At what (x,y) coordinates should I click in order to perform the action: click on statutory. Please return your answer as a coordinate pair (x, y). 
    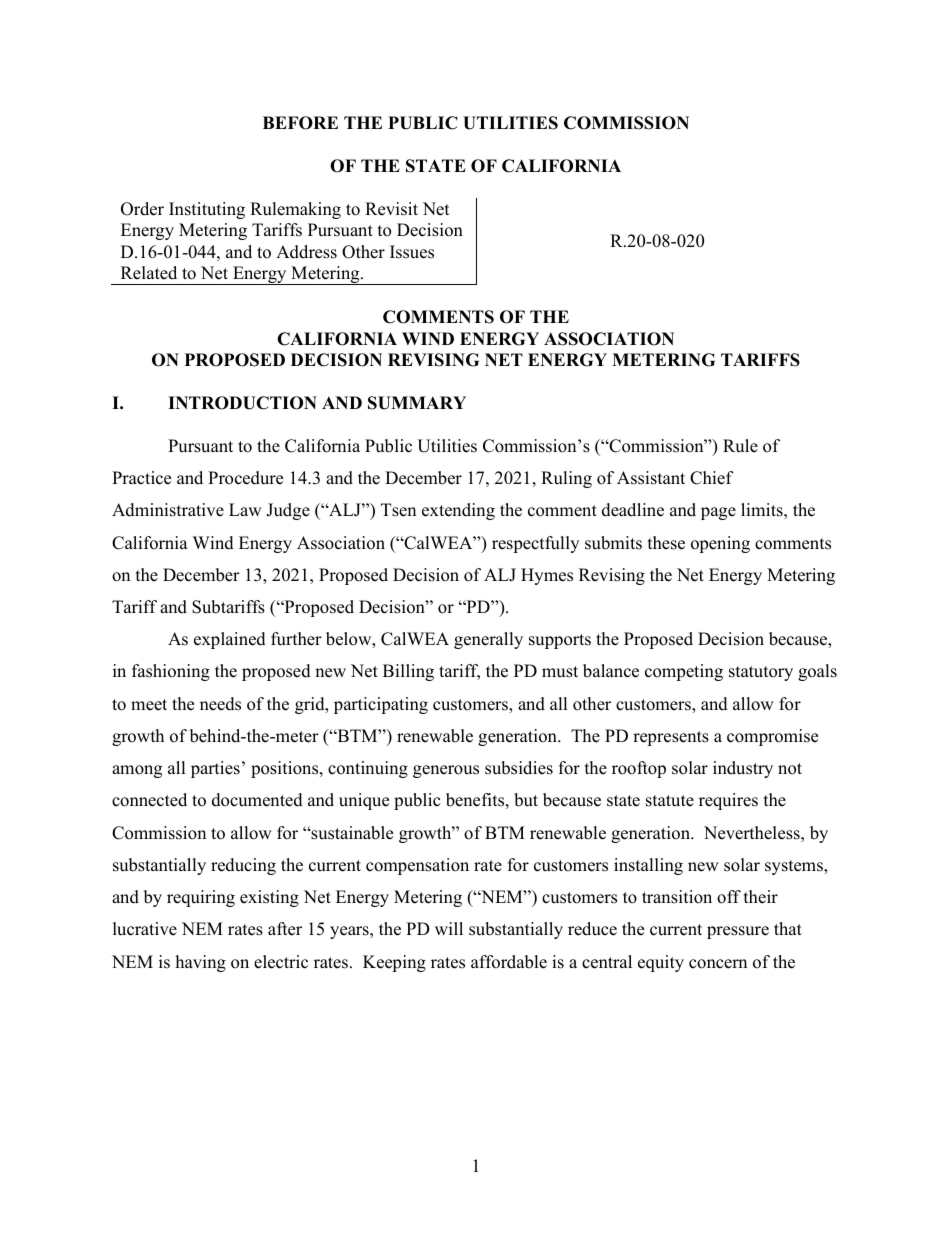
    Looking at the image, I should click on (761, 673).
